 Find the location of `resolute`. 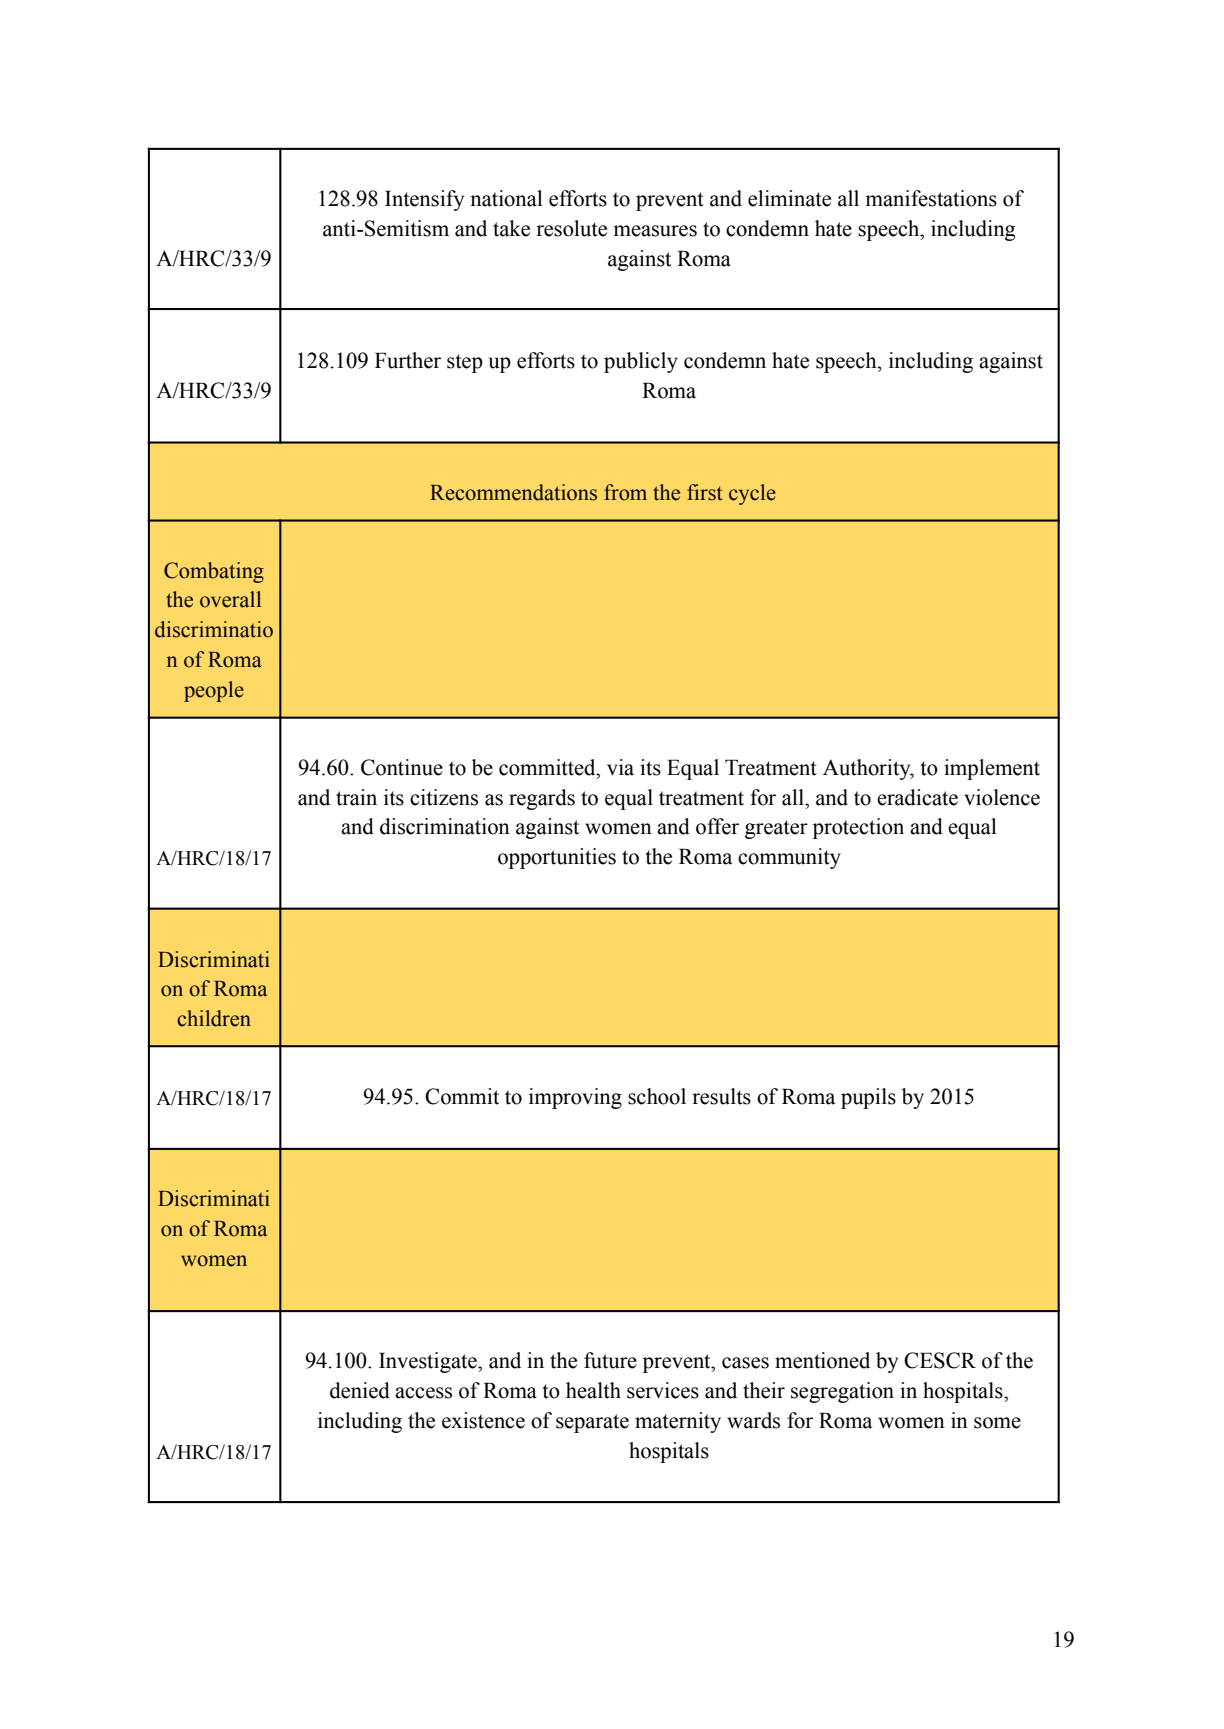

resolute is located at coordinates (571, 228).
